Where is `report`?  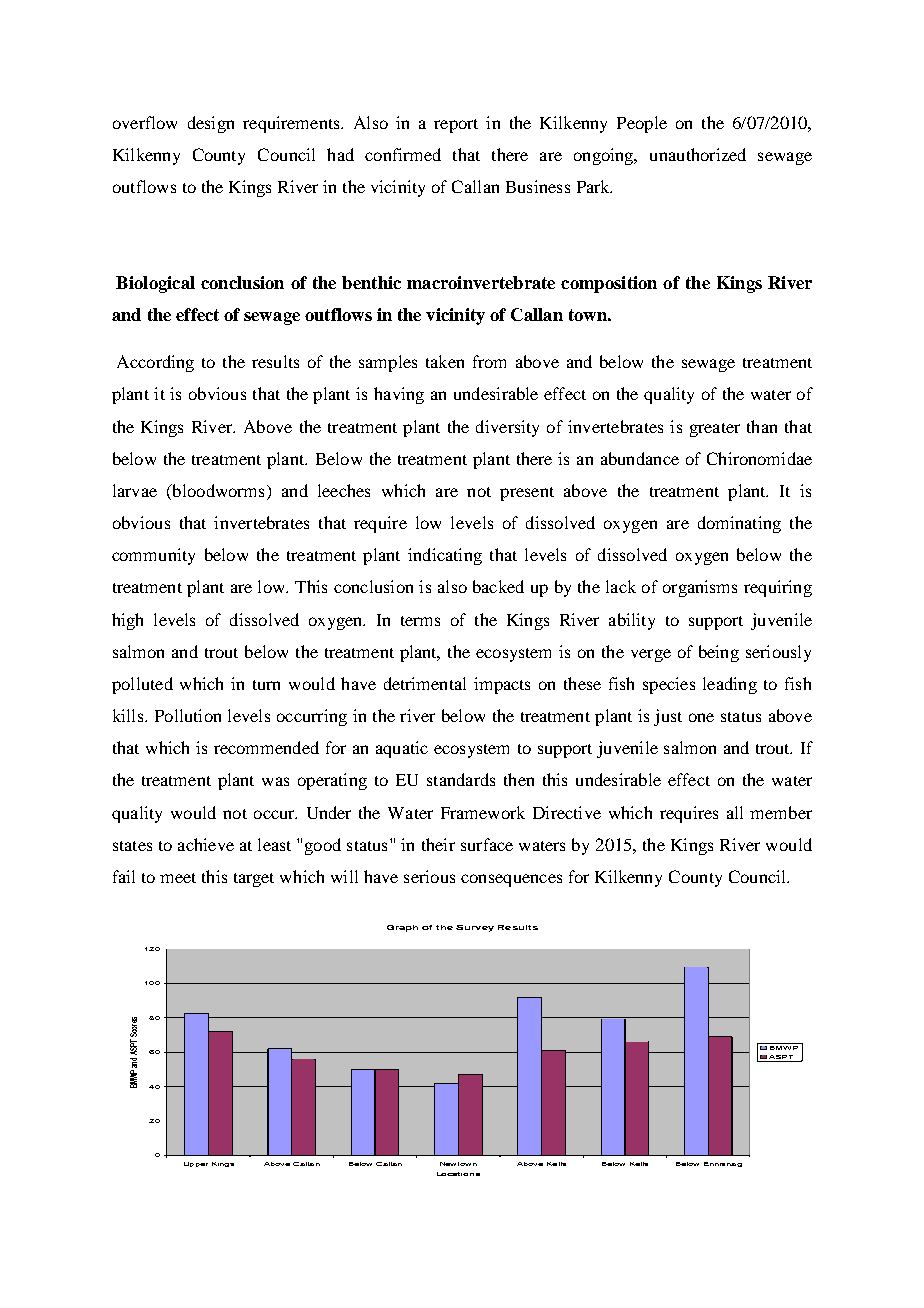 report is located at coordinates (456, 126).
